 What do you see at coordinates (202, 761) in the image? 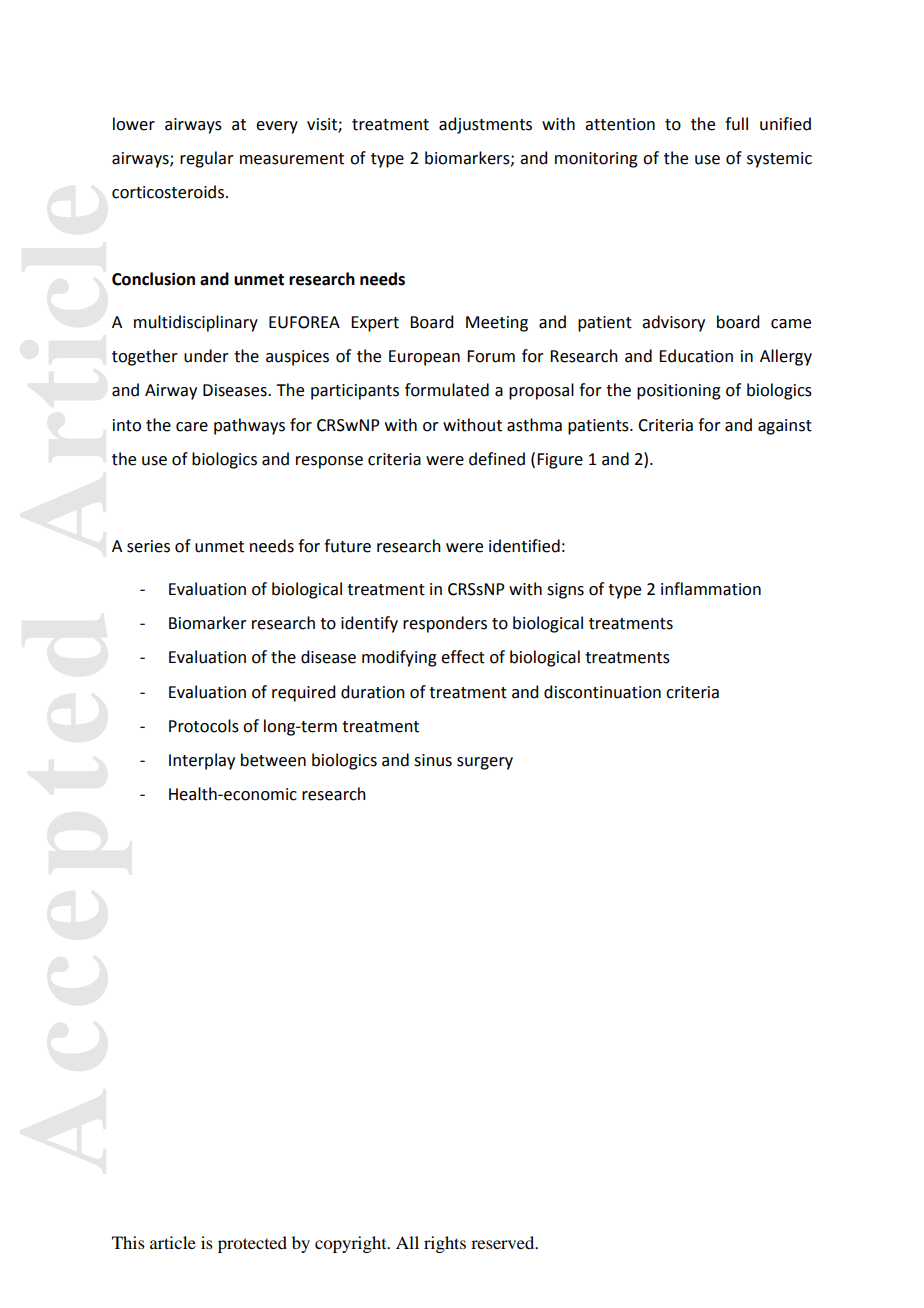
I see `Interplay` at bounding box center [202, 761].
